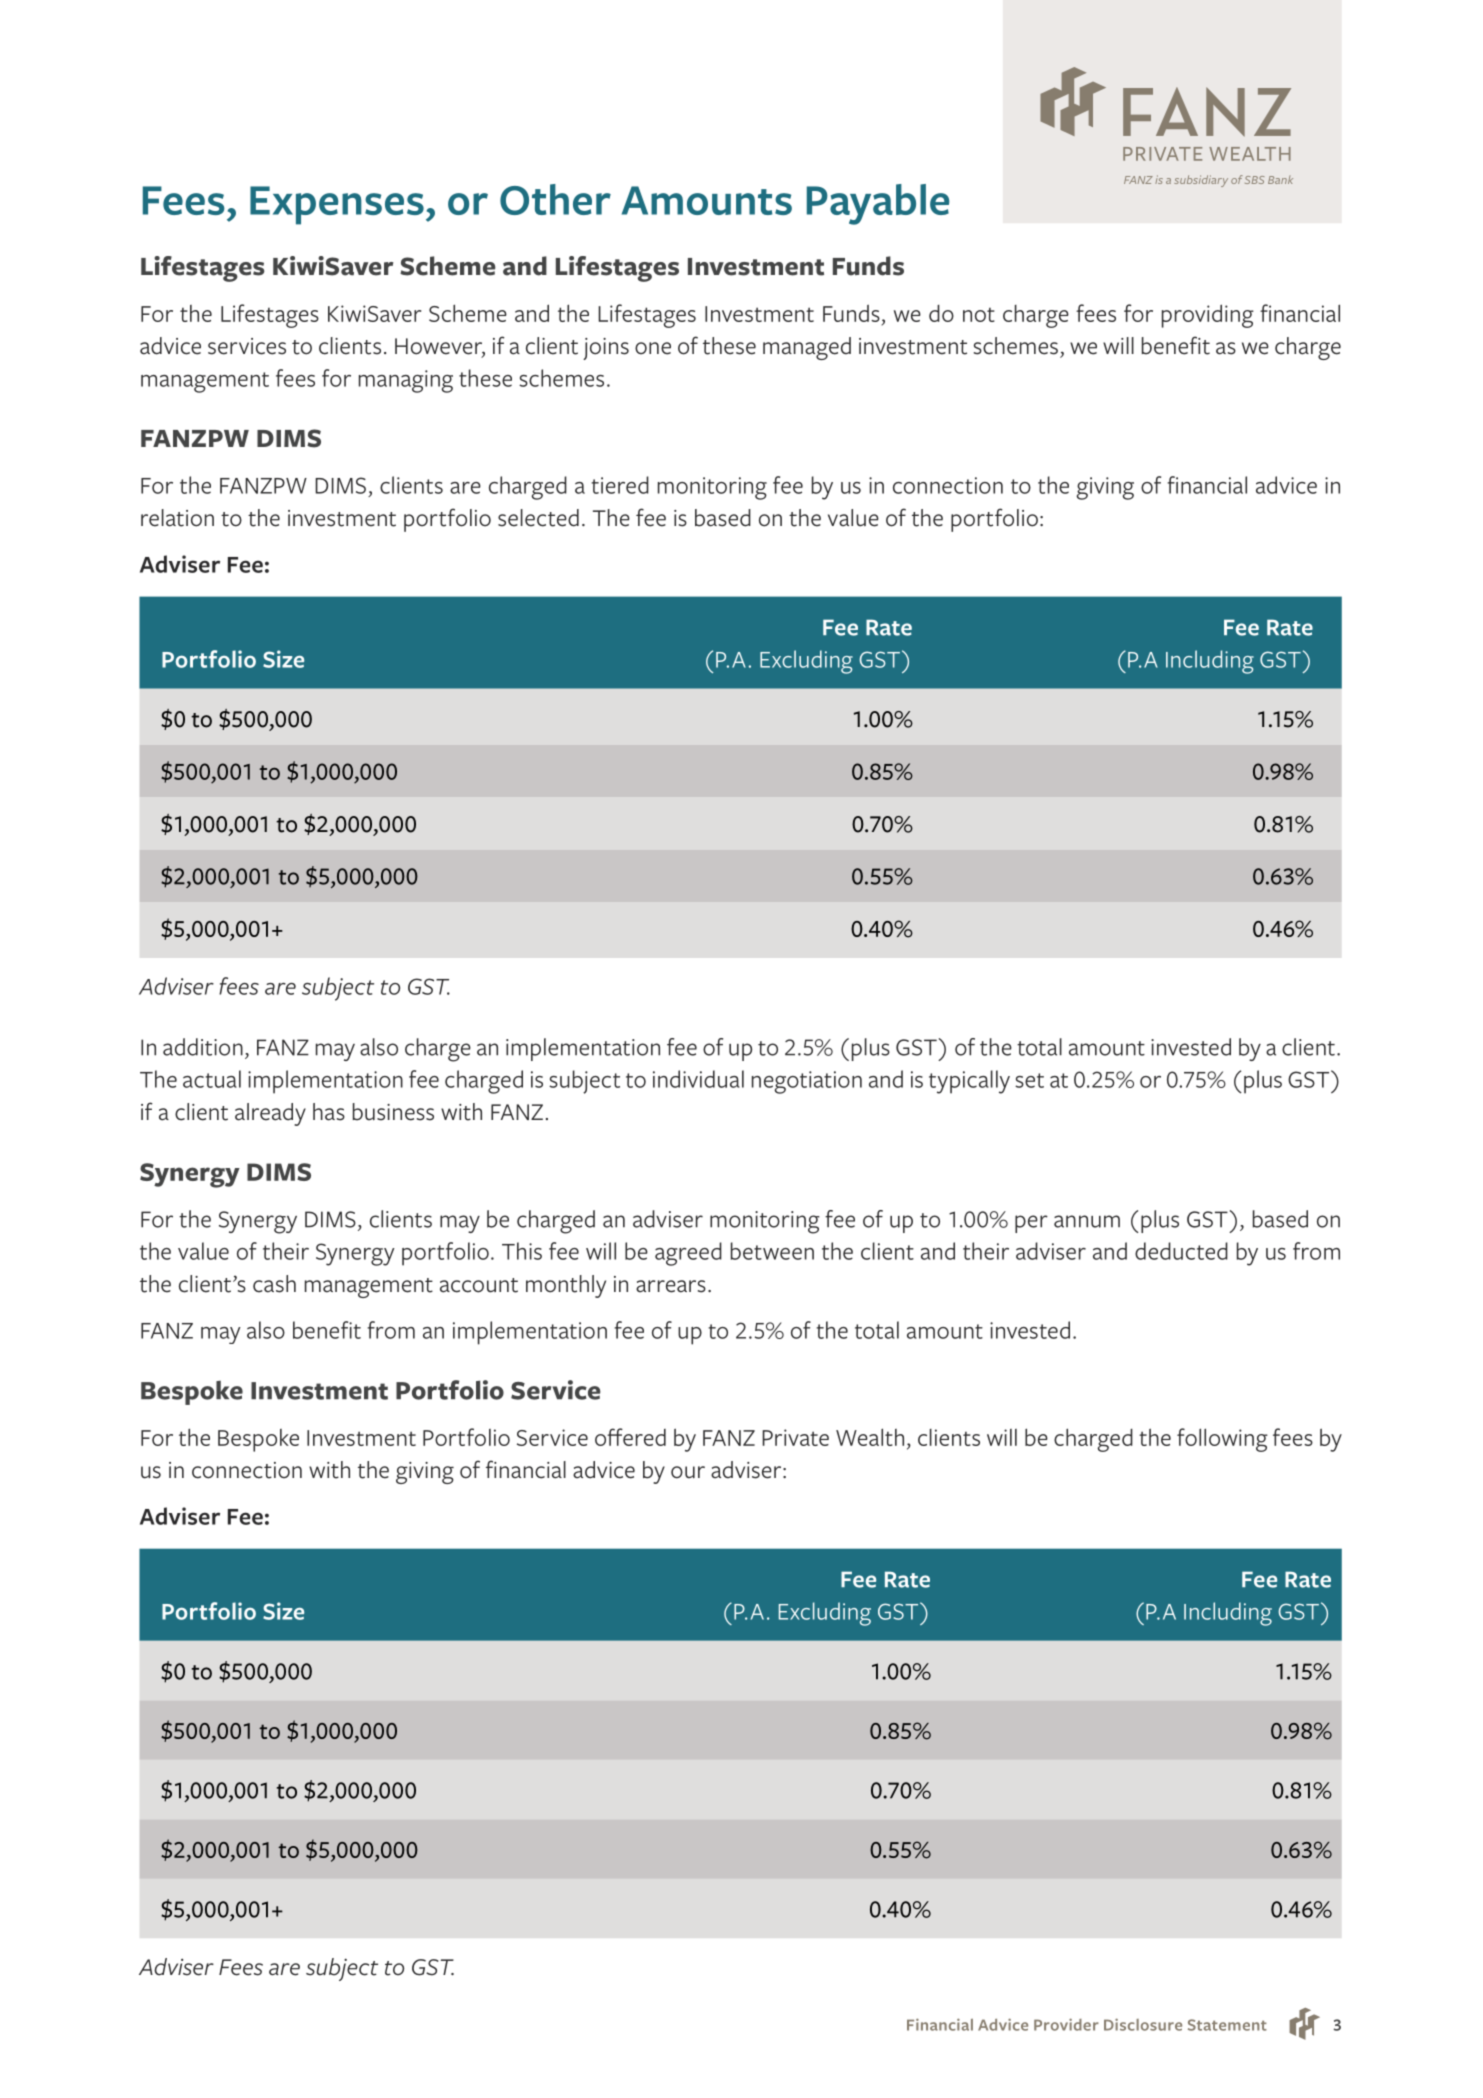 This page has height=2098, width=1483. I want to click on has, so click(329, 1112).
